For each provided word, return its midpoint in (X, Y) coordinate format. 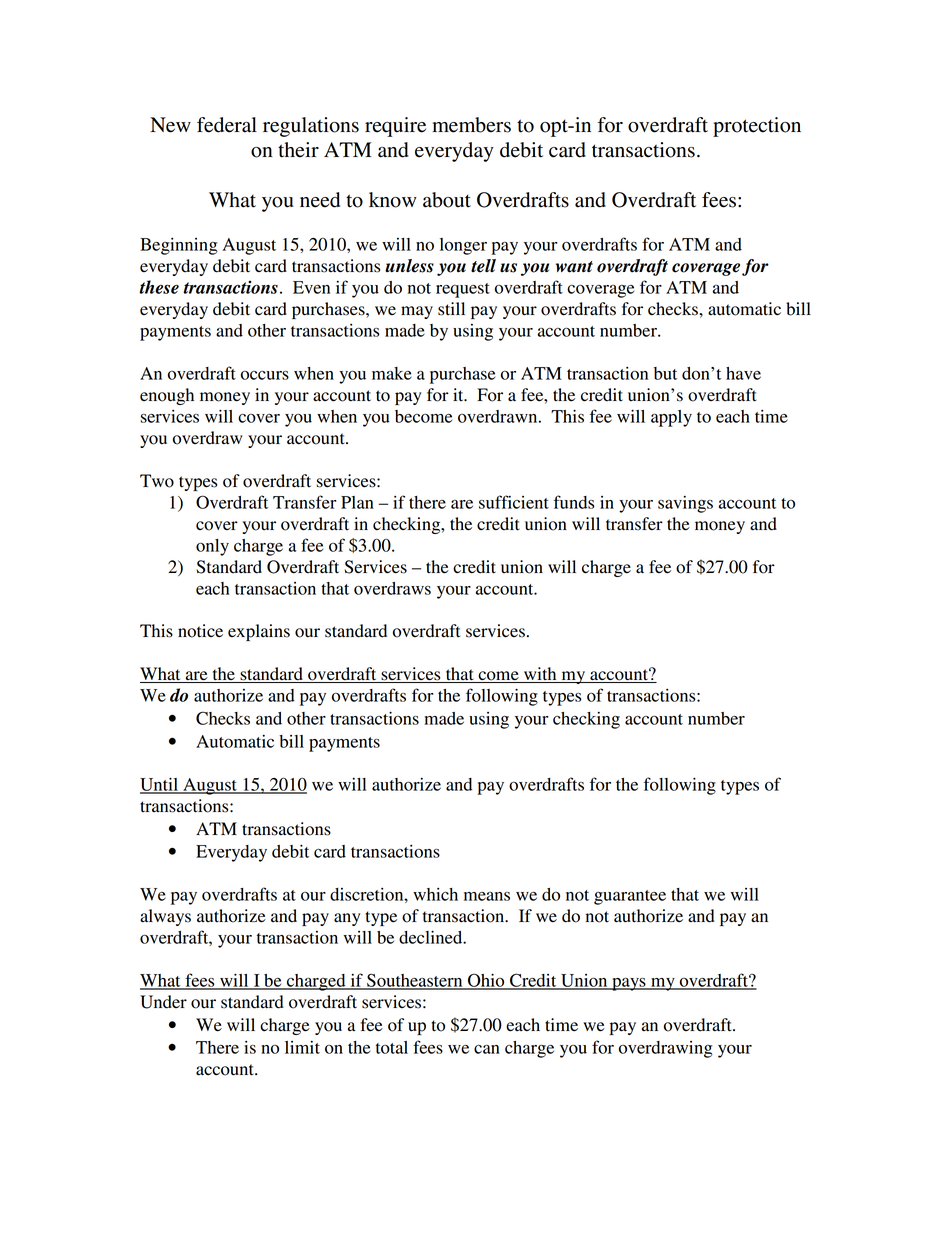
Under (163, 1002)
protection (757, 127)
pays (629, 984)
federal (227, 125)
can (487, 1049)
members (471, 125)
